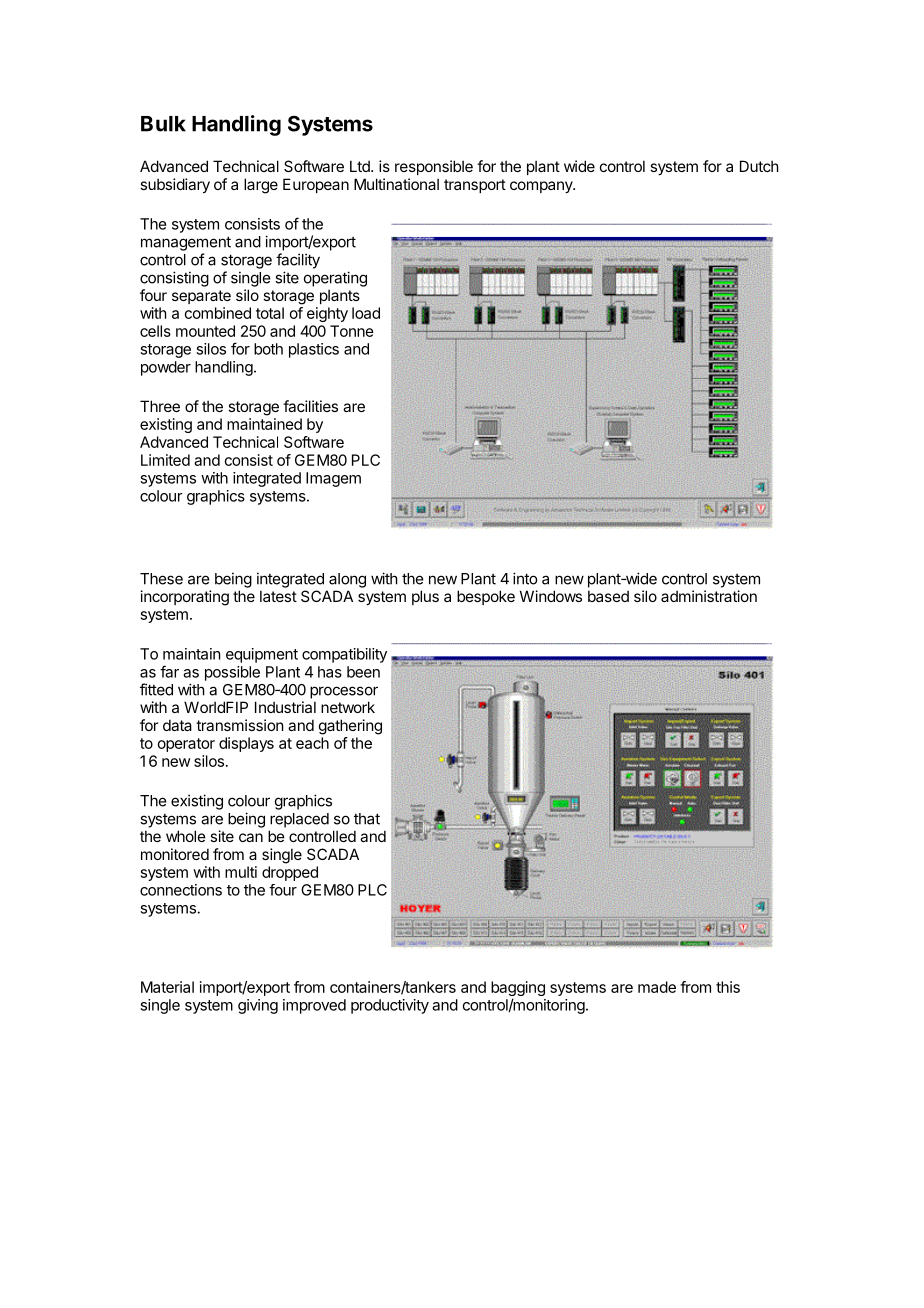 This document has height=1308, width=924. Describe the element at coordinates (518, 990) in the document. I see `bagging` at that location.
